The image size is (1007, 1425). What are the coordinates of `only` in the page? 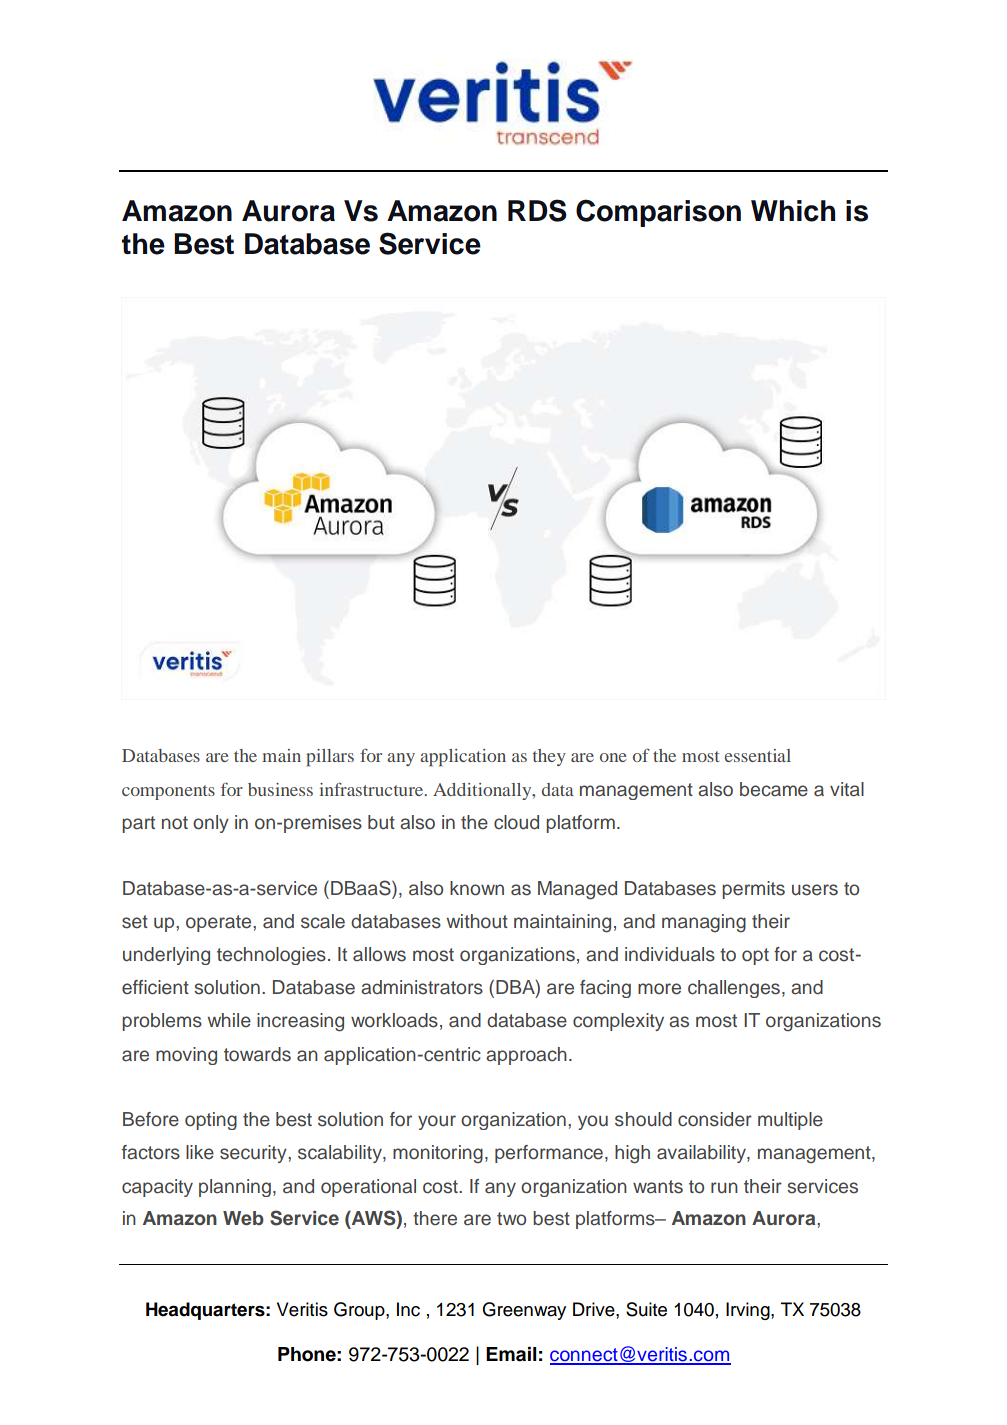 It's located at (211, 824).
